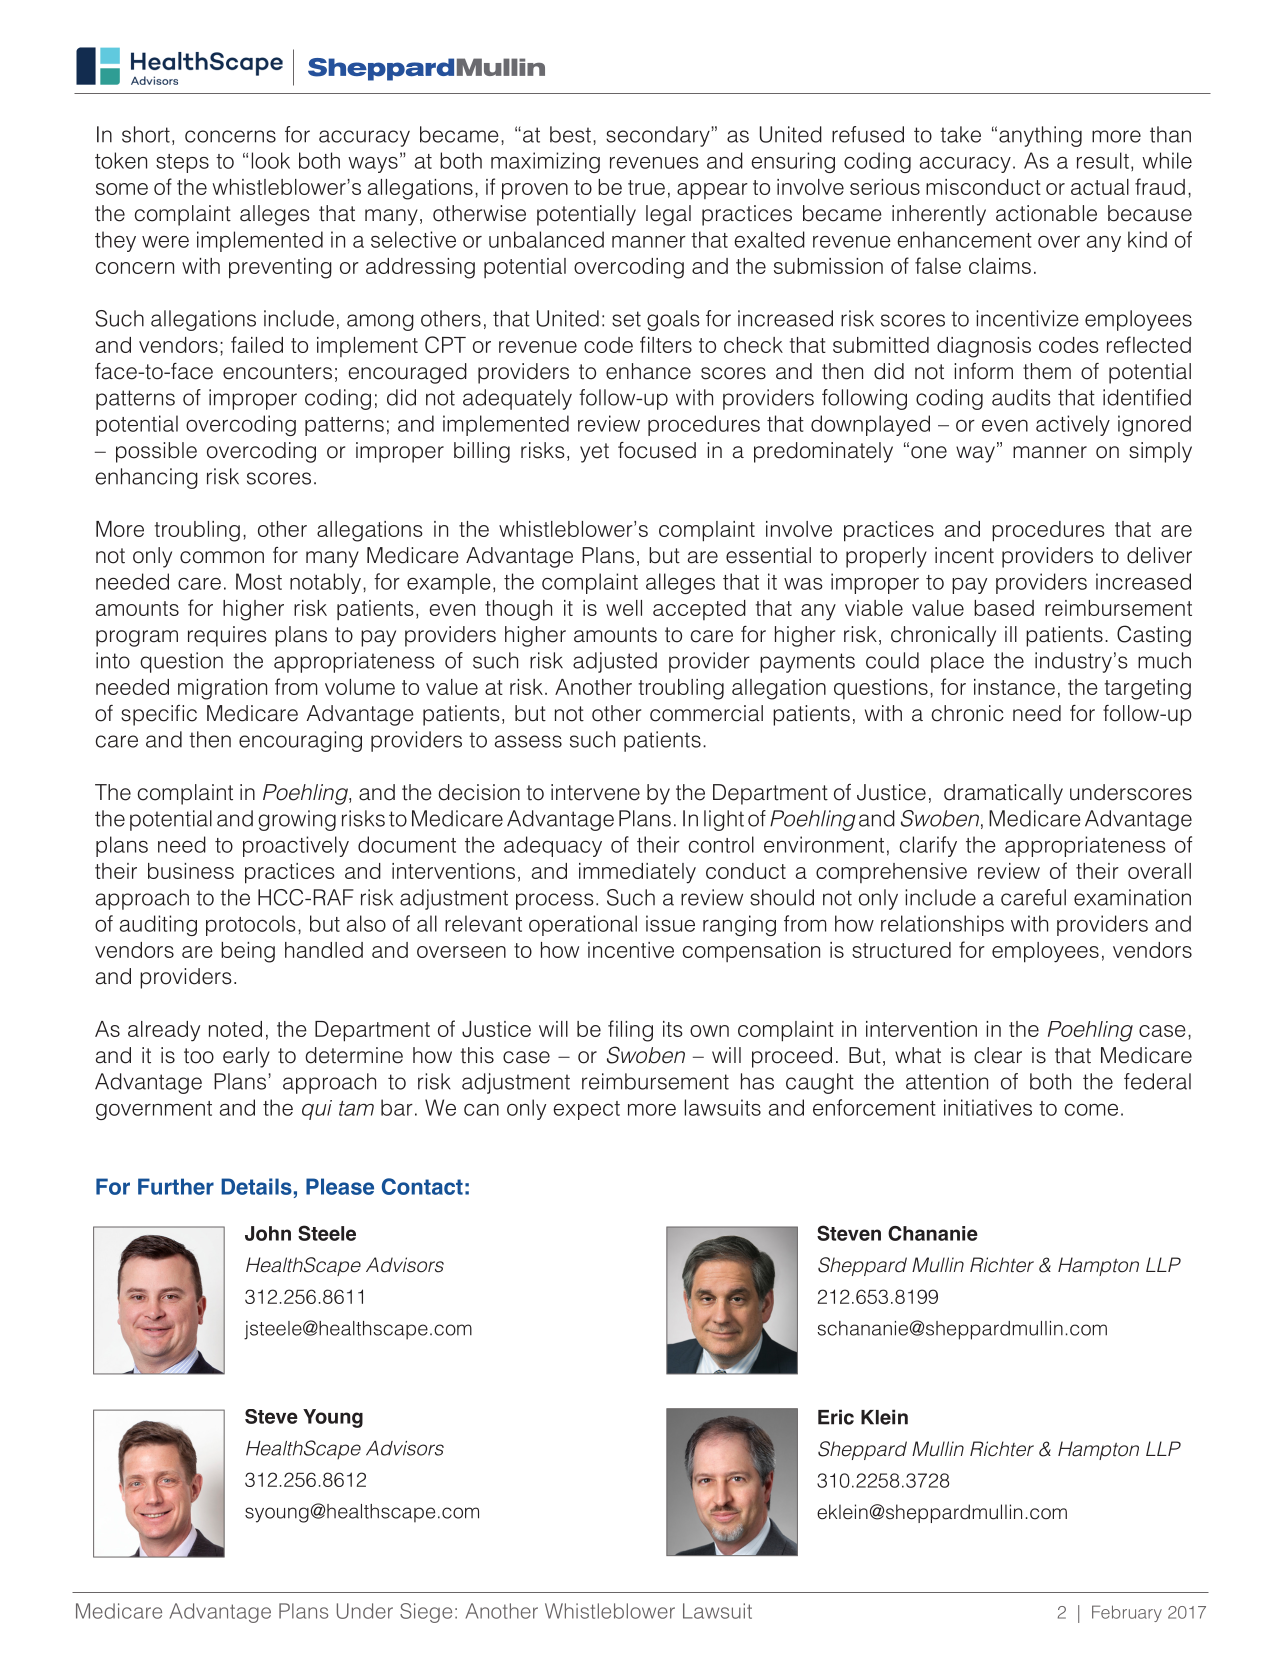 The image size is (1288, 1667). Describe the element at coordinates (1091, 1110) in the screenshot. I see `come` at that location.
